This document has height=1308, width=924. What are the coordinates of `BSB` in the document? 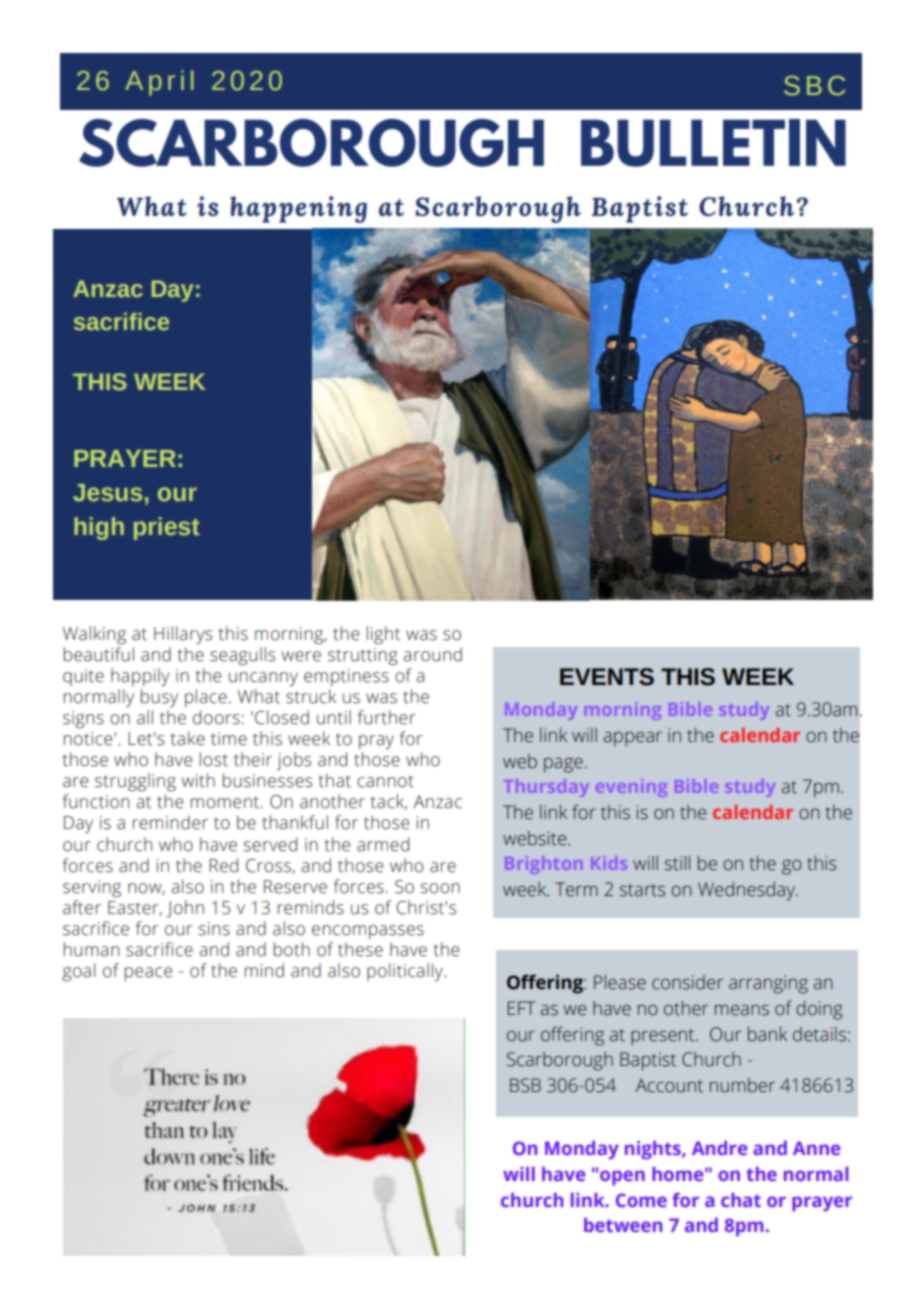 It's located at (525, 1085).
